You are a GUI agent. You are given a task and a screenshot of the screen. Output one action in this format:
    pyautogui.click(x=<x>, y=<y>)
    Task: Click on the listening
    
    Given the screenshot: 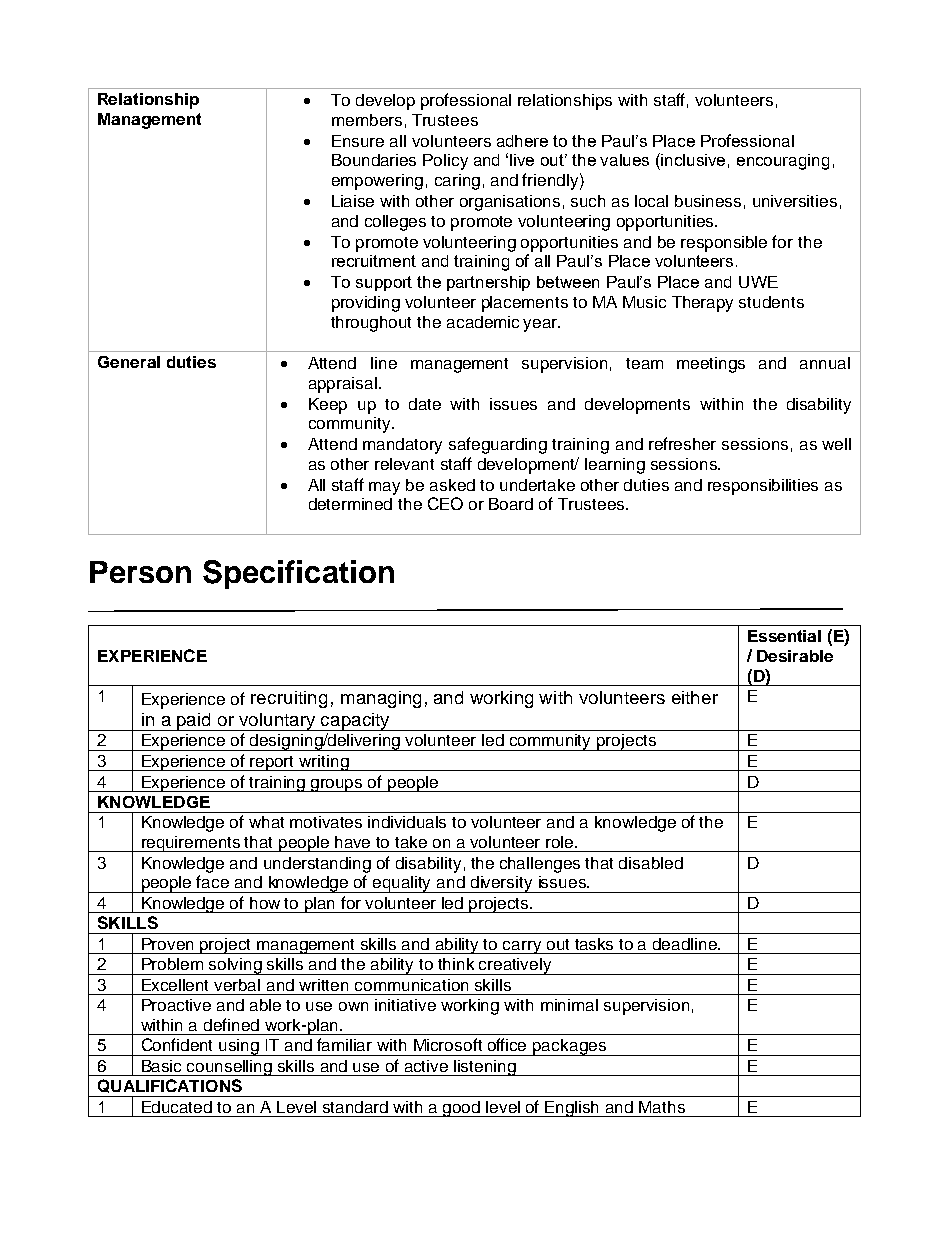 What is the action you would take?
    pyautogui.click(x=485, y=1068)
